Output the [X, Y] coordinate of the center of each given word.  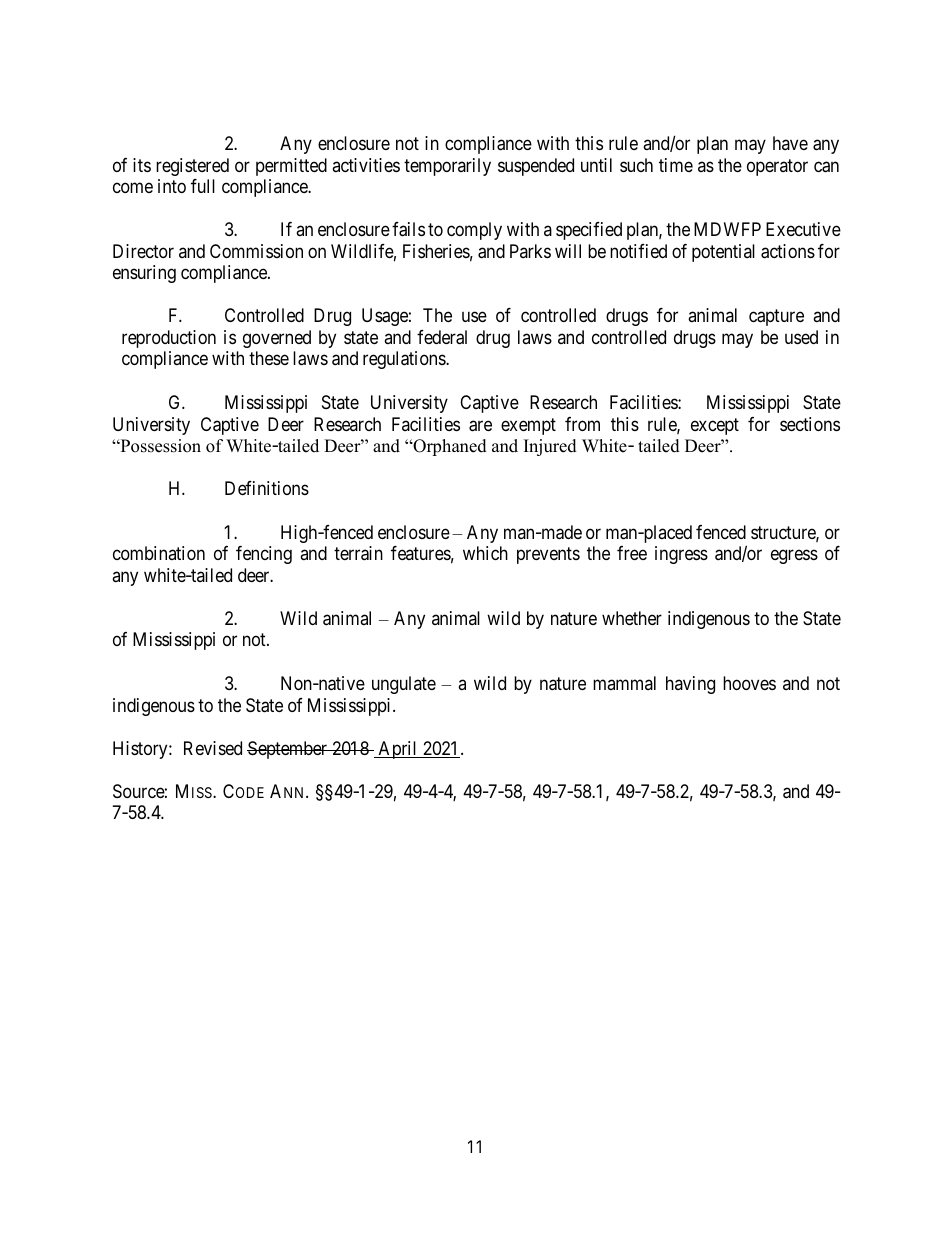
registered [192, 167]
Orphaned [449, 447]
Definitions [267, 488]
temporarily [447, 167]
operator [777, 167]
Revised [213, 748]
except [715, 426]
